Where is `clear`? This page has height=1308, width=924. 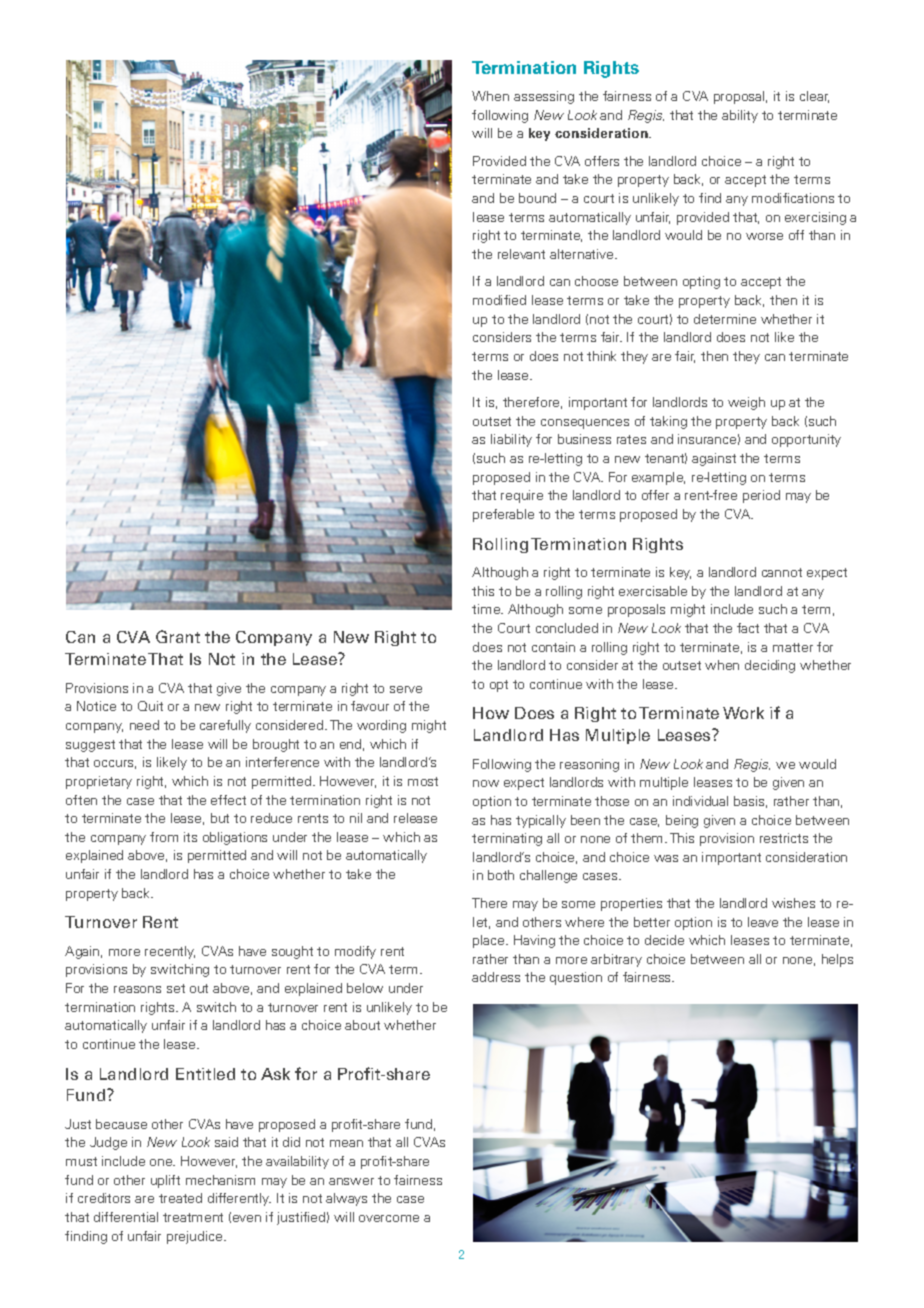 clear is located at coordinates (814, 97).
